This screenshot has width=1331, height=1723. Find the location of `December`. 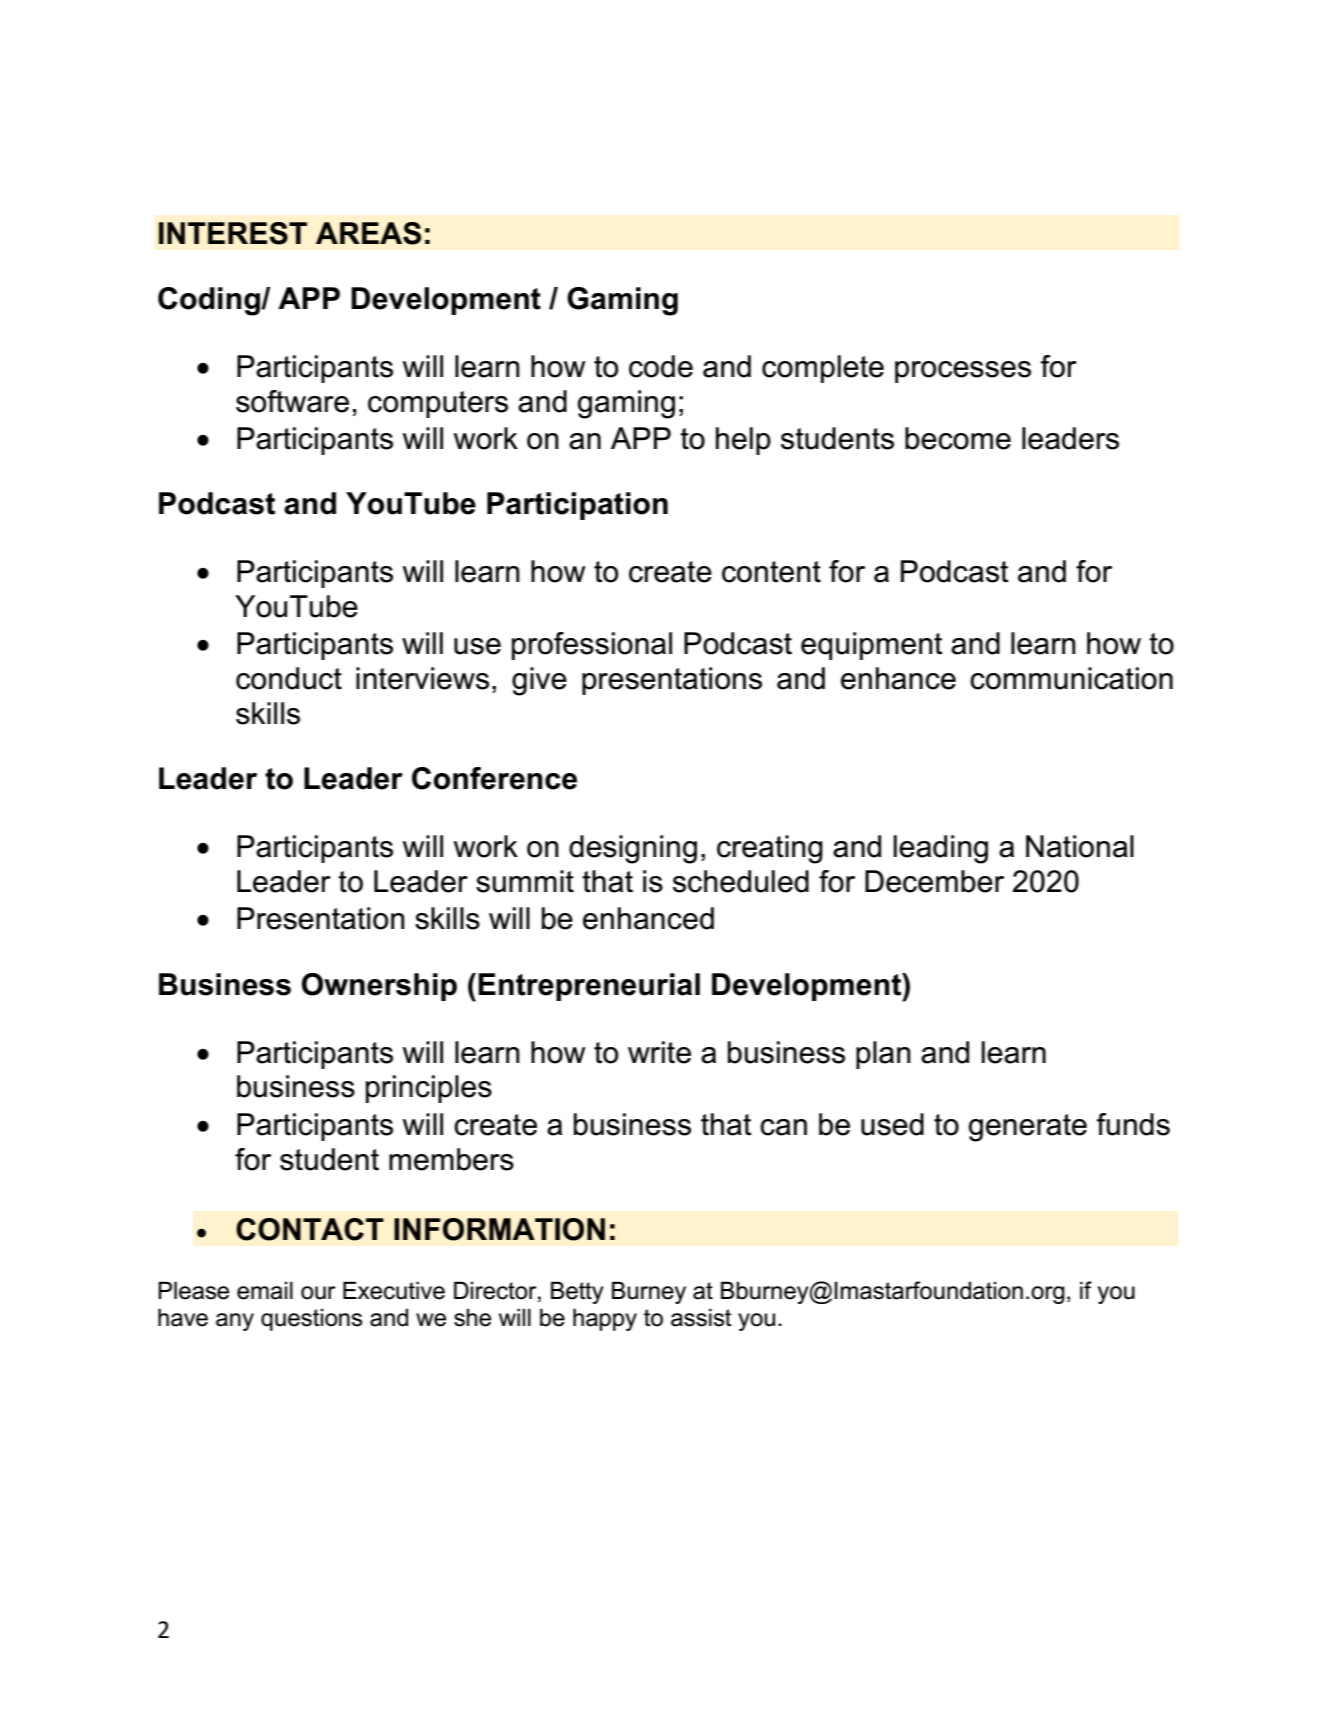

December is located at coordinates (934, 881).
